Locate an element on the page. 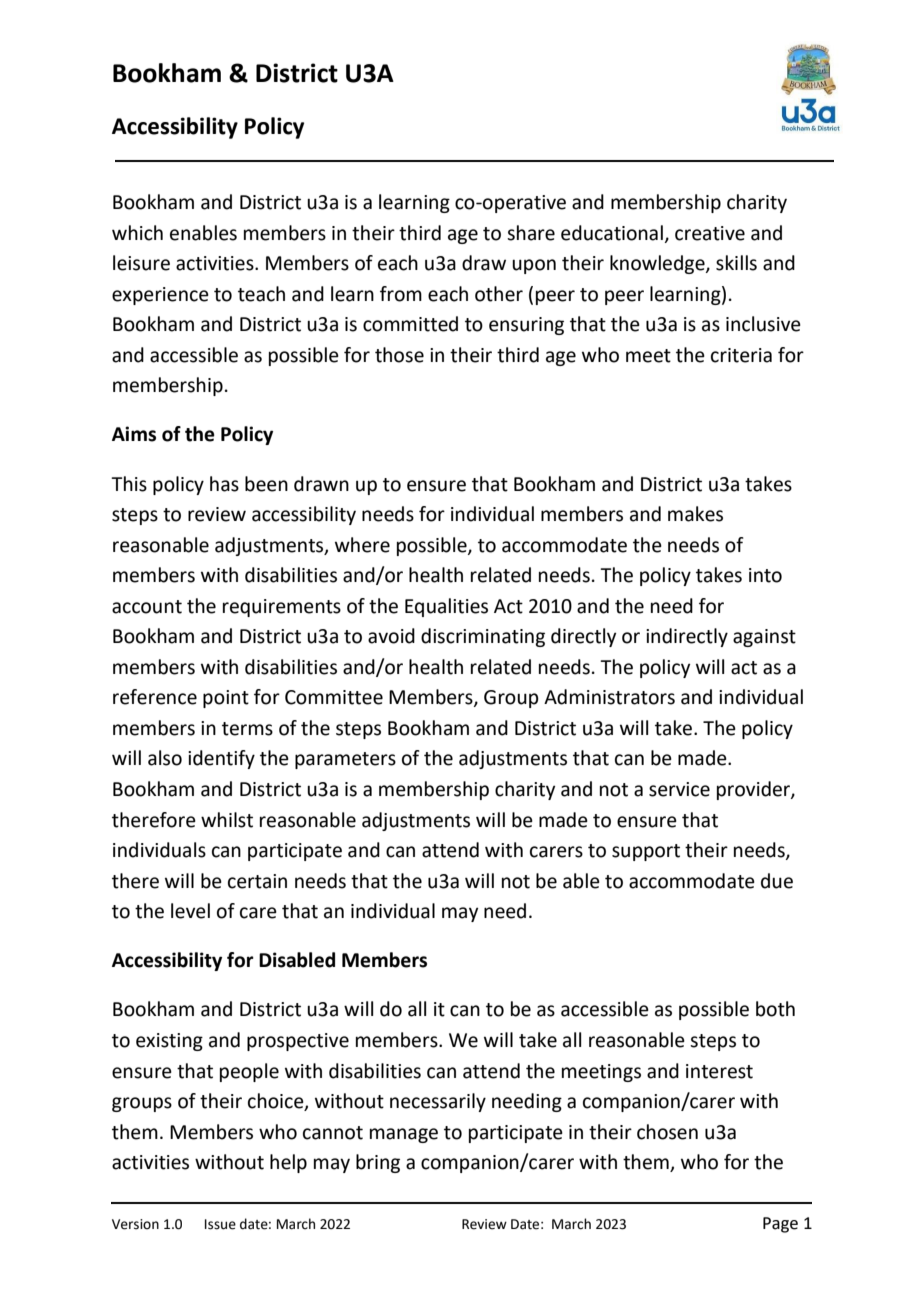 Image resolution: width=924 pixels, height=1308 pixels. other is located at coordinates (499, 294).
